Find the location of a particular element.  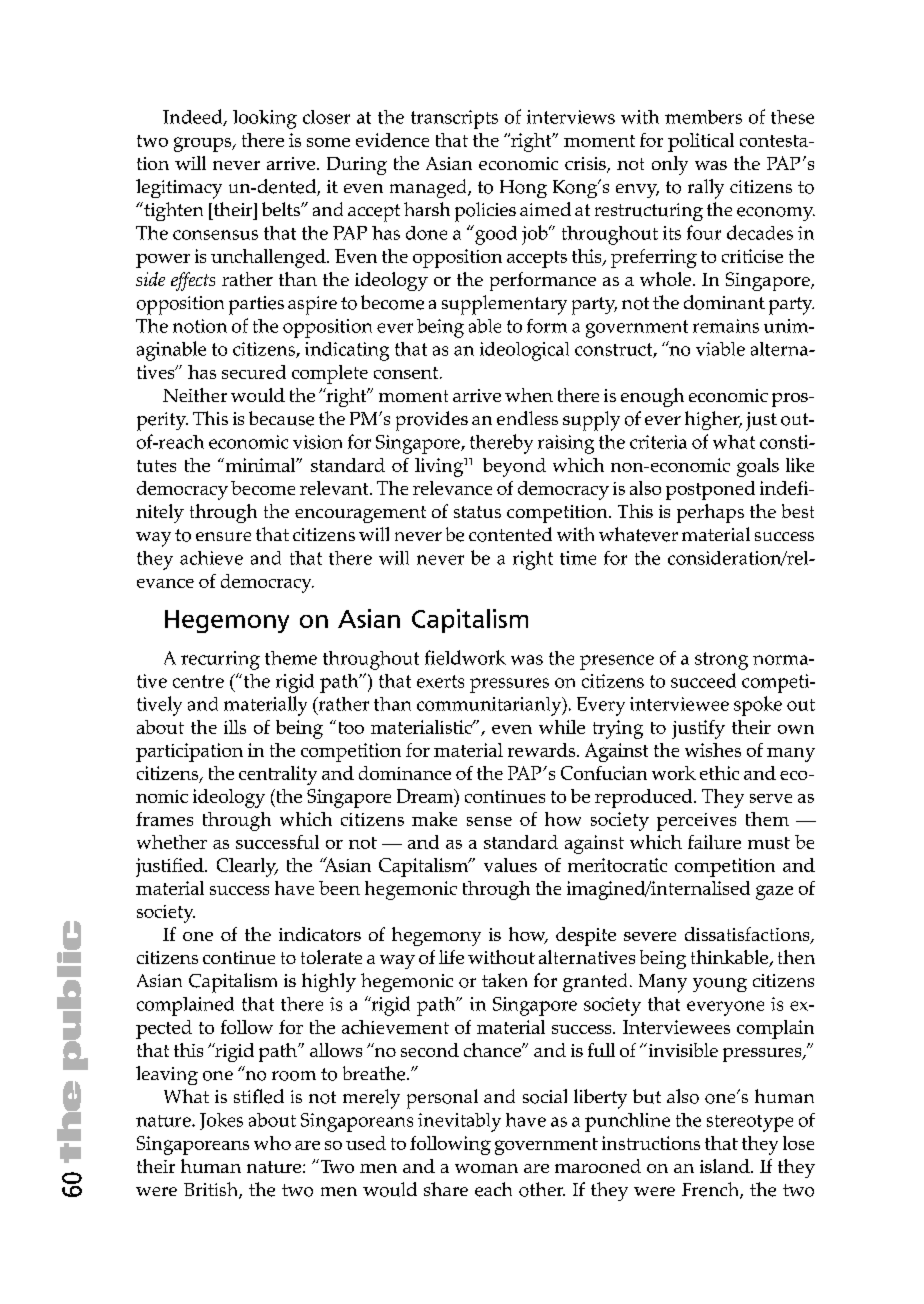

transcripts is located at coordinates (454, 119).
